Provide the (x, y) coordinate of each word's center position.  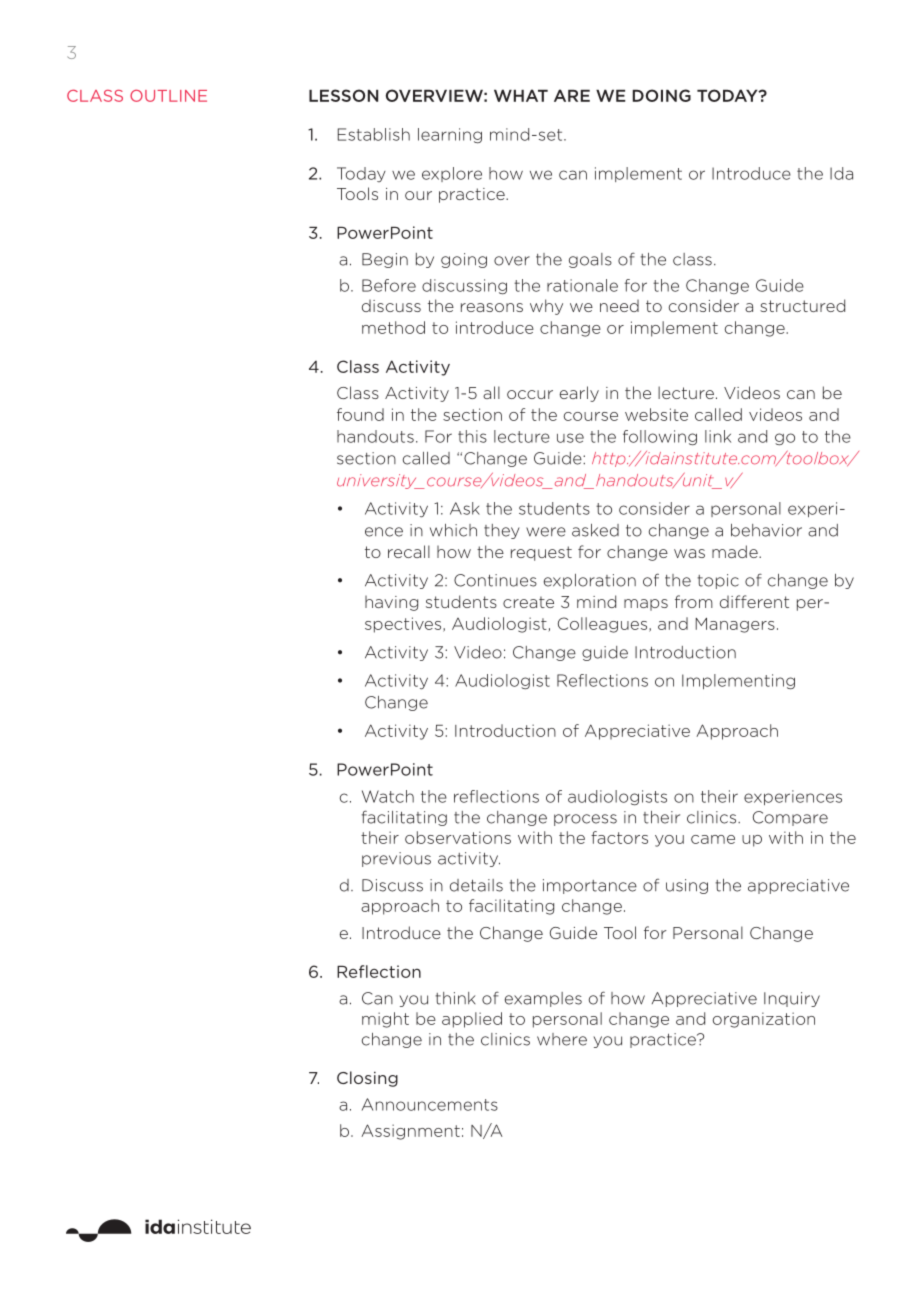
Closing (367, 1079)
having (391, 603)
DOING (662, 95)
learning (450, 136)
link (718, 436)
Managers (735, 625)
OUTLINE (168, 95)
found (360, 414)
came (713, 839)
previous (396, 859)
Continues (495, 580)
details (476, 885)
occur (530, 394)
